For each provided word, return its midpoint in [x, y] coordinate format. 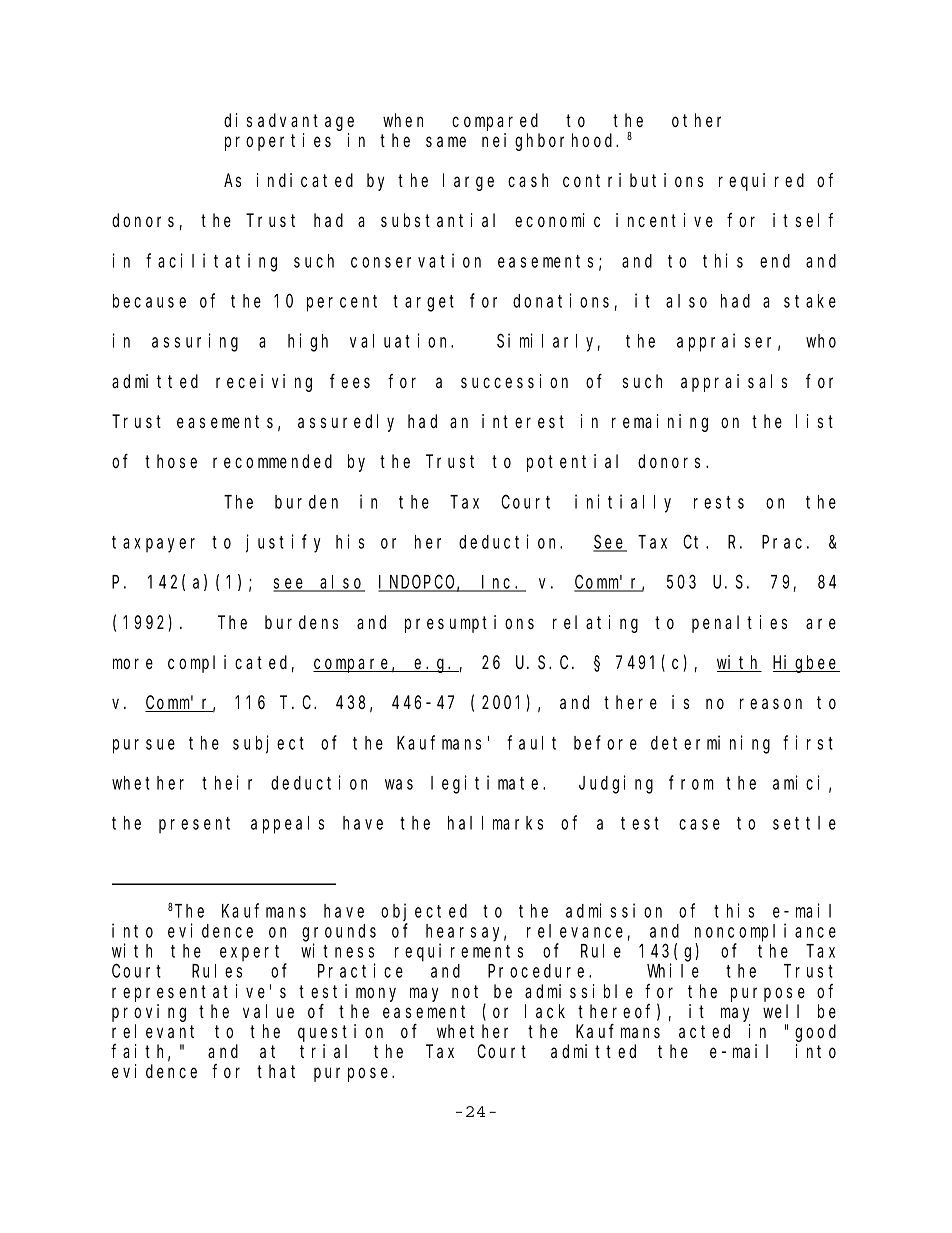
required [761, 182]
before [605, 742]
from [691, 783]
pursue [144, 746]
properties [278, 142]
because [149, 301]
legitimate [487, 784]
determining [710, 744]
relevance [575, 931]
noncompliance [765, 932]
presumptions [469, 624]
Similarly [548, 342]
